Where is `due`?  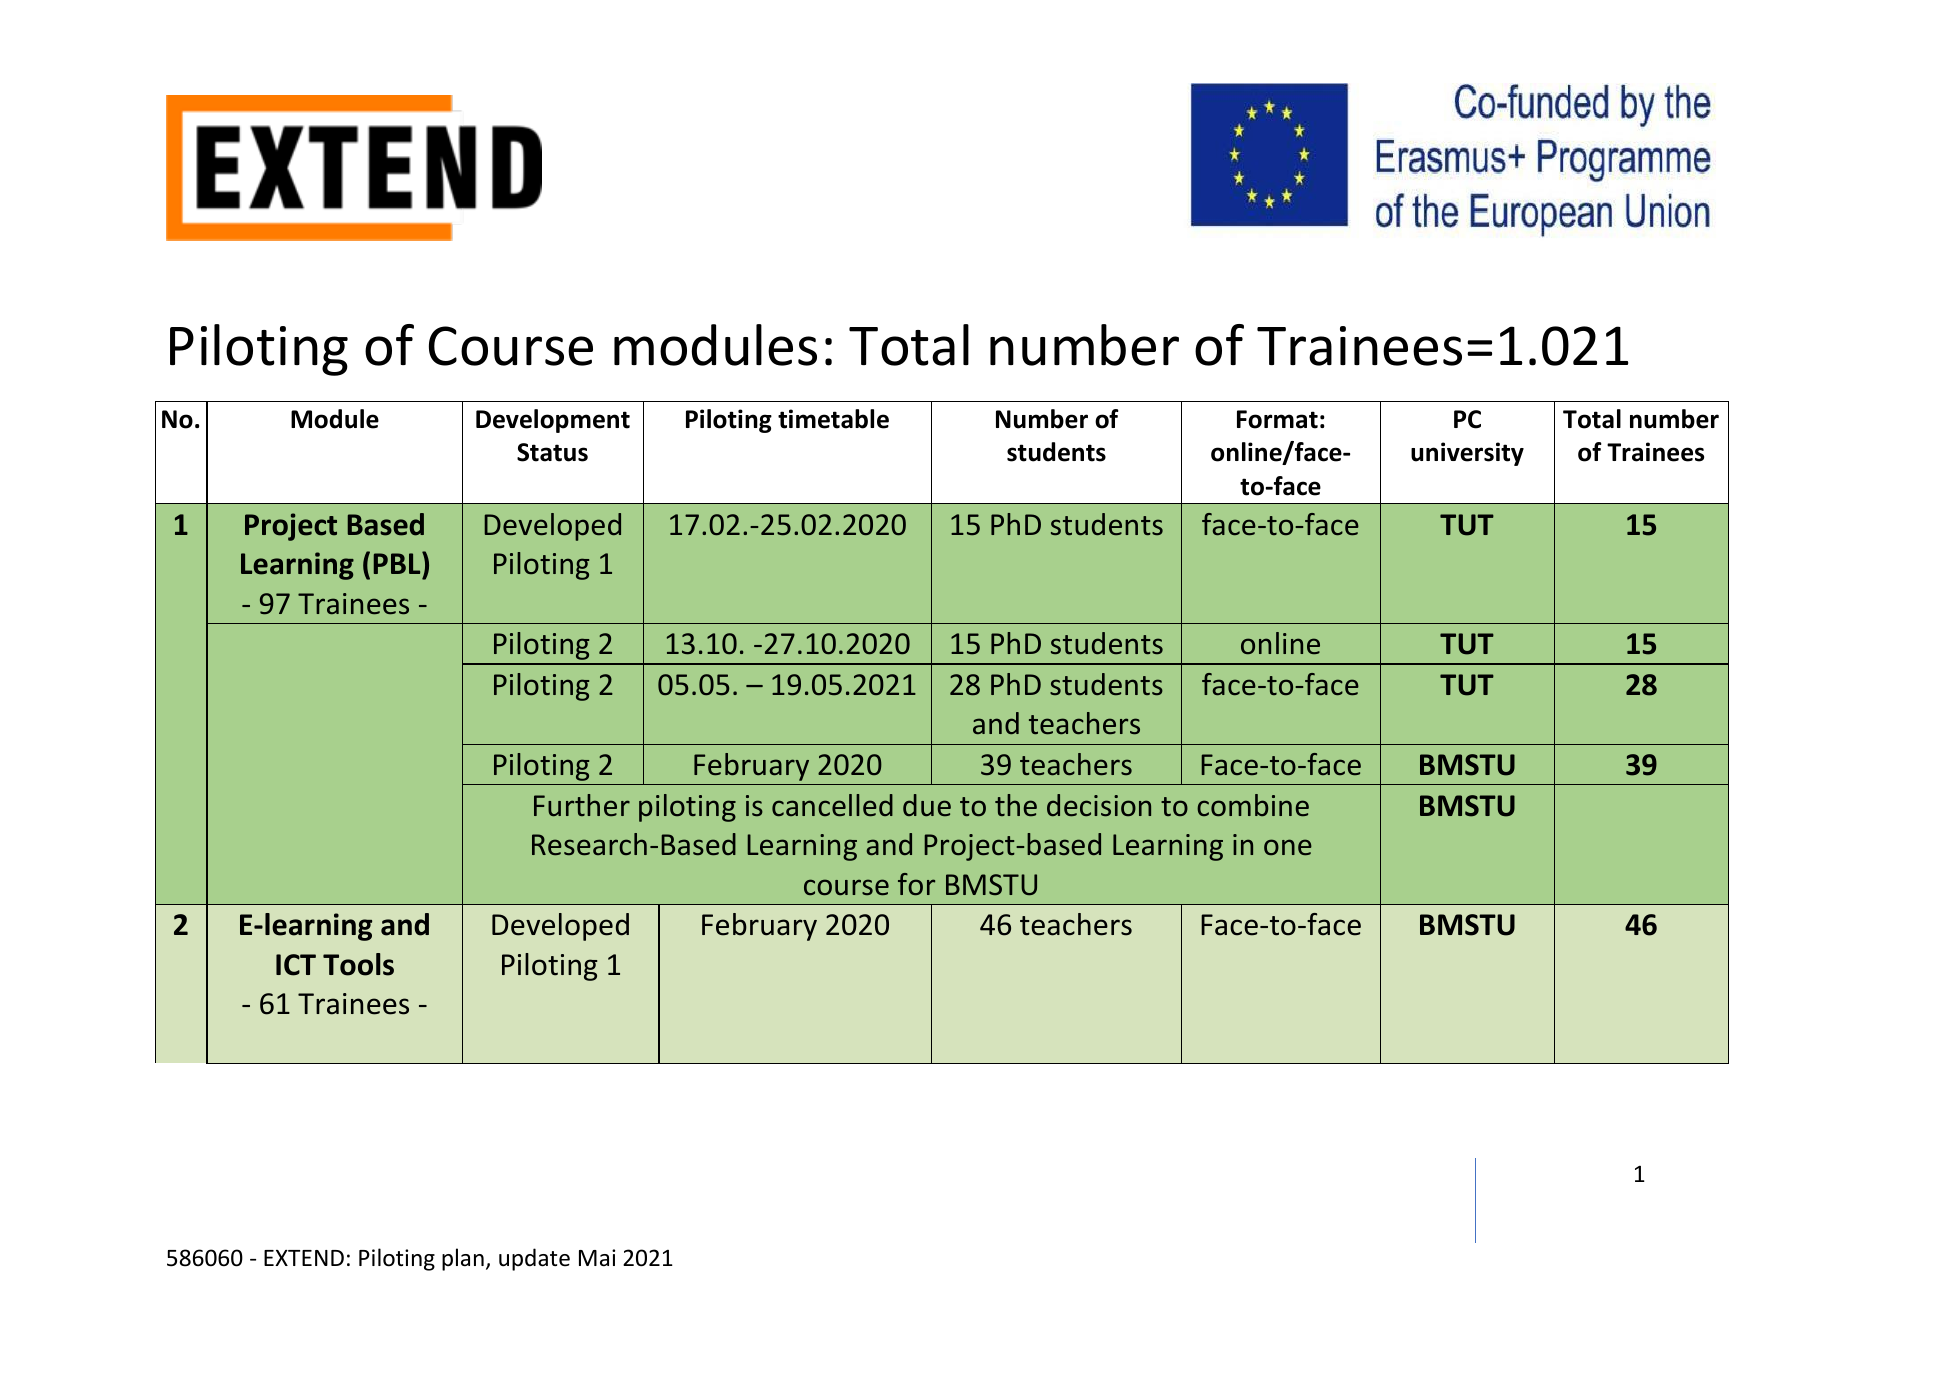 due is located at coordinates (927, 805).
